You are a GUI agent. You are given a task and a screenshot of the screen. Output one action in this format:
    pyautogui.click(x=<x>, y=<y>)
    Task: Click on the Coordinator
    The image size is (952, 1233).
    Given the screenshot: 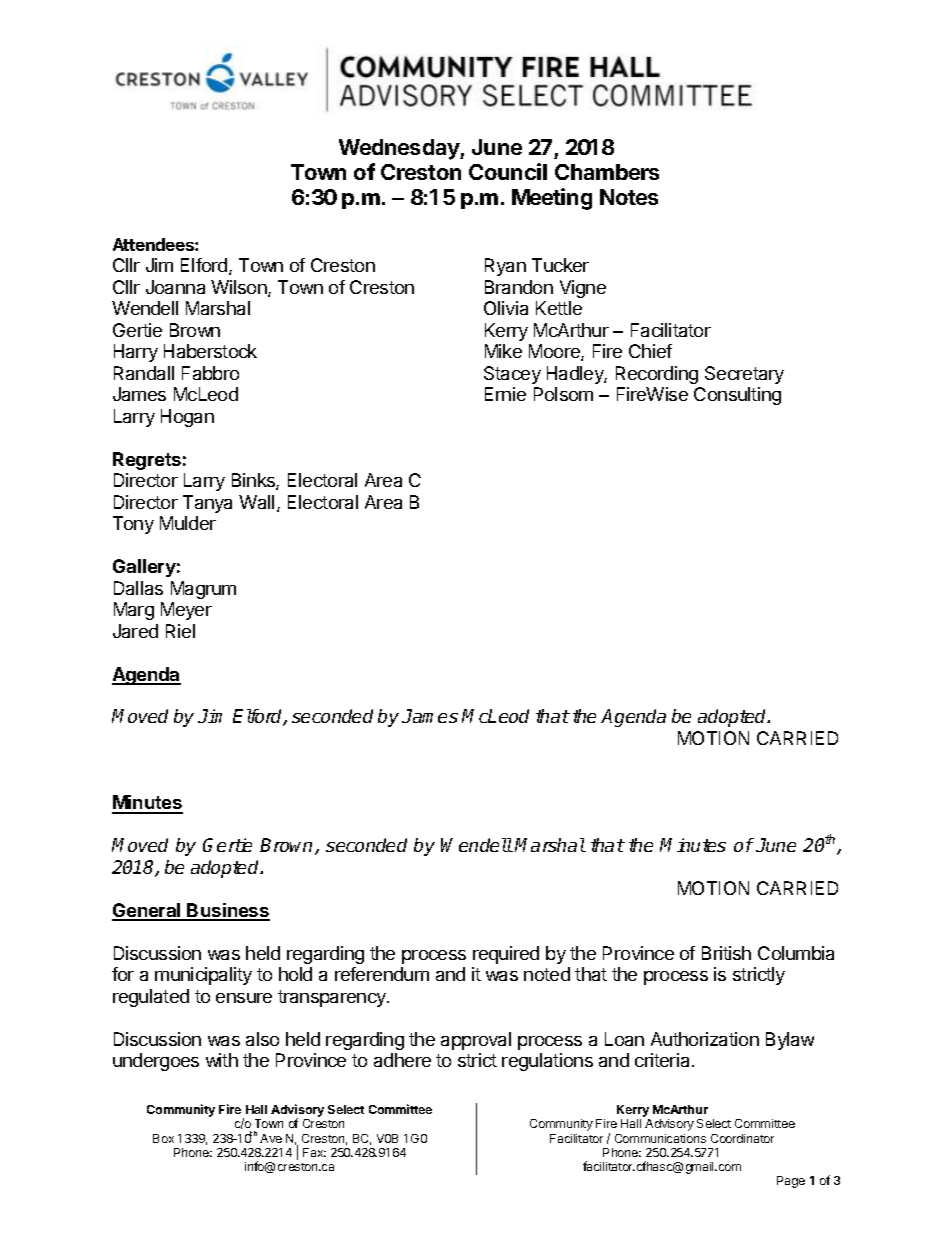 What is the action you would take?
    pyautogui.click(x=742, y=1138)
